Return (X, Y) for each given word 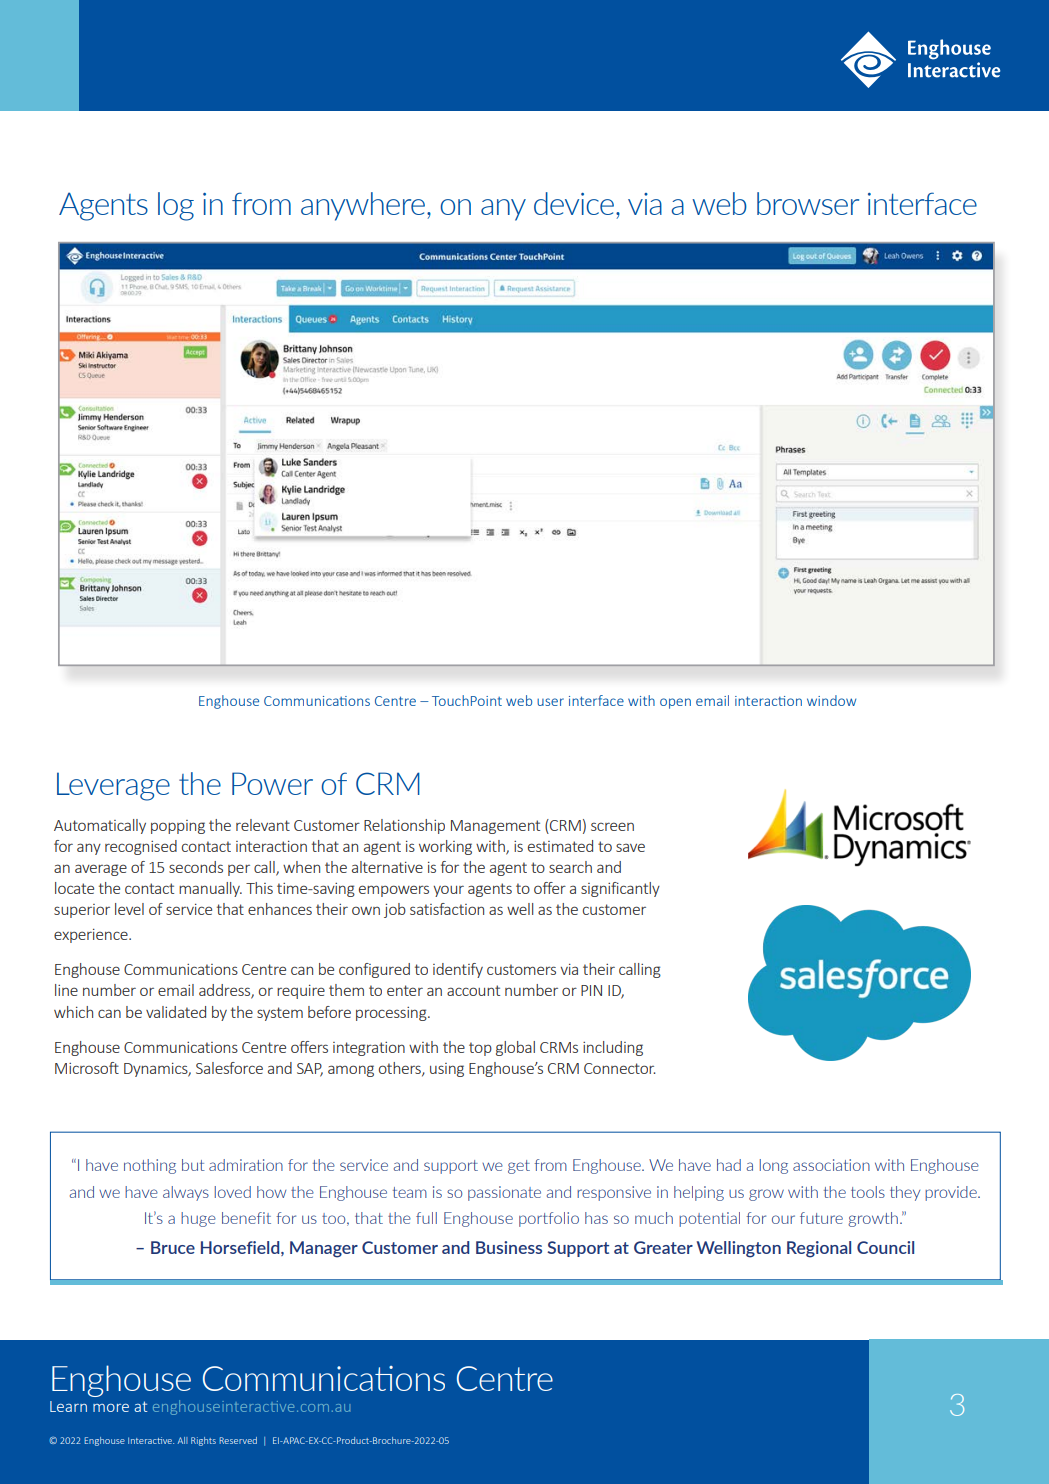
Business (509, 1247)
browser (808, 203)
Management (495, 827)
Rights (203, 1441)
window (831, 700)
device (574, 203)
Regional (819, 1249)
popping (178, 827)
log (176, 206)
